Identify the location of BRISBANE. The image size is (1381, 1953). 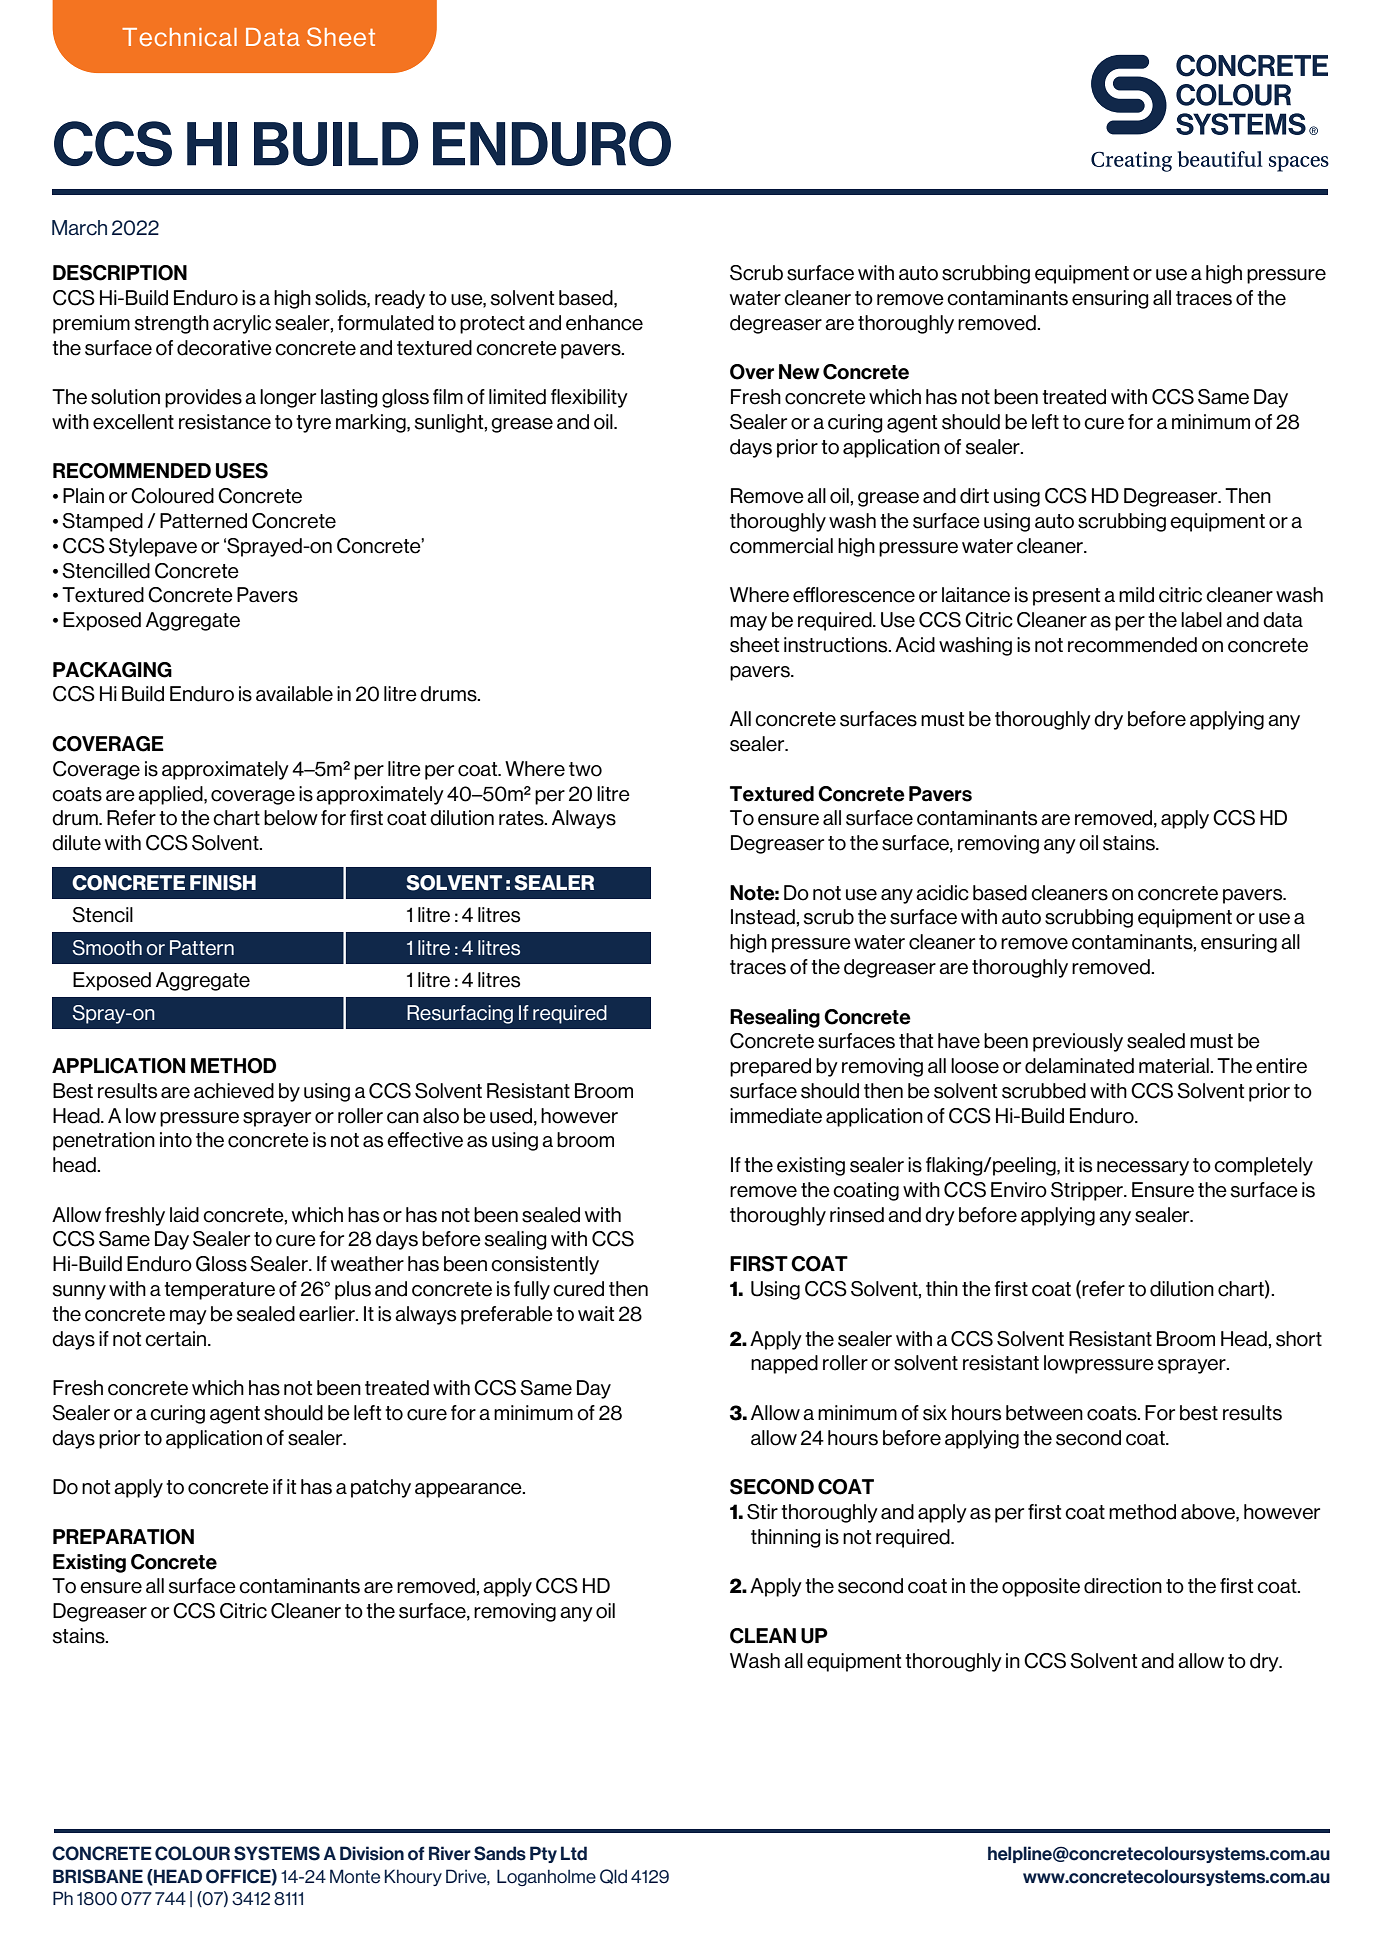
(98, 1876).
